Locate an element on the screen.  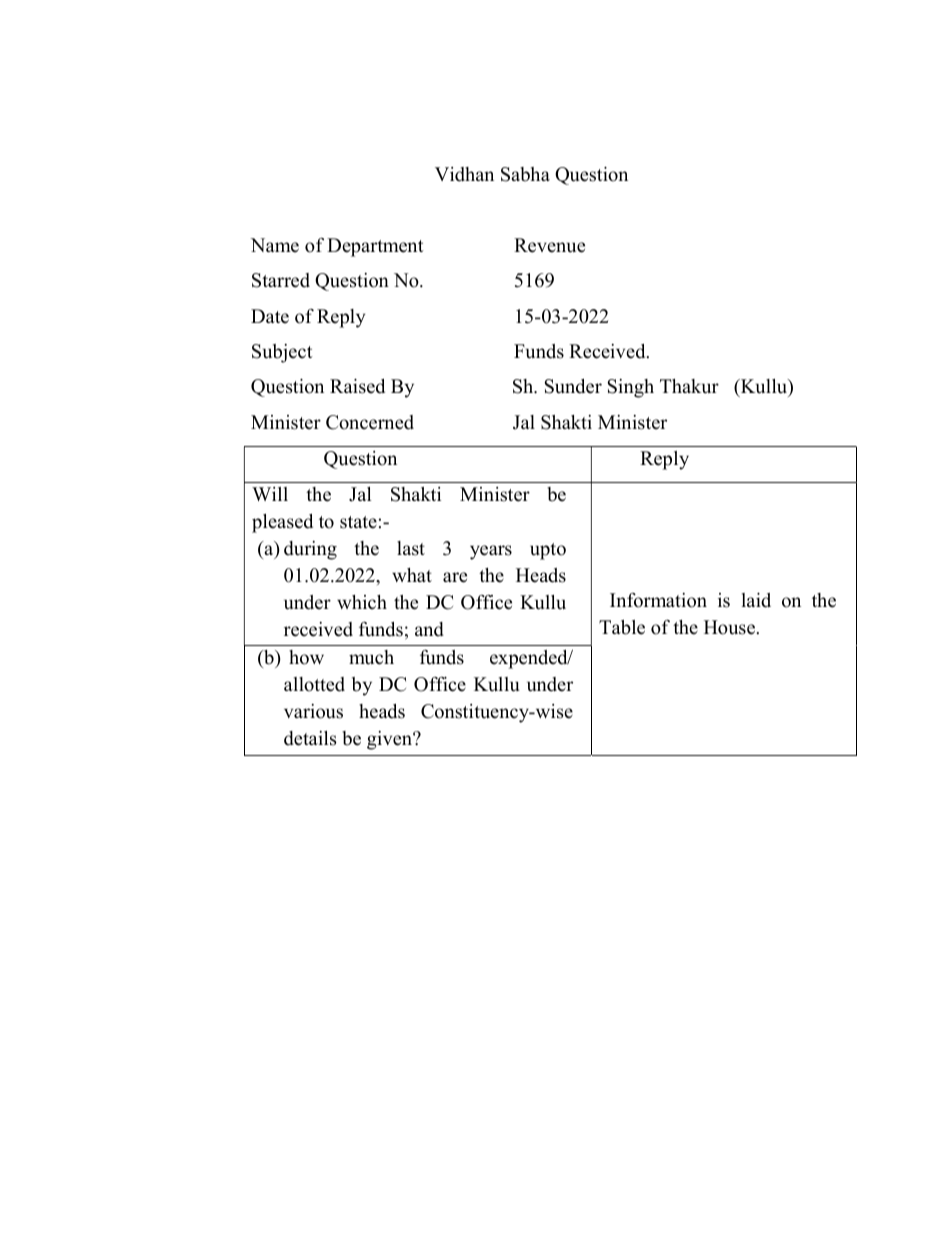
which is located at coordinates (362, 602).
